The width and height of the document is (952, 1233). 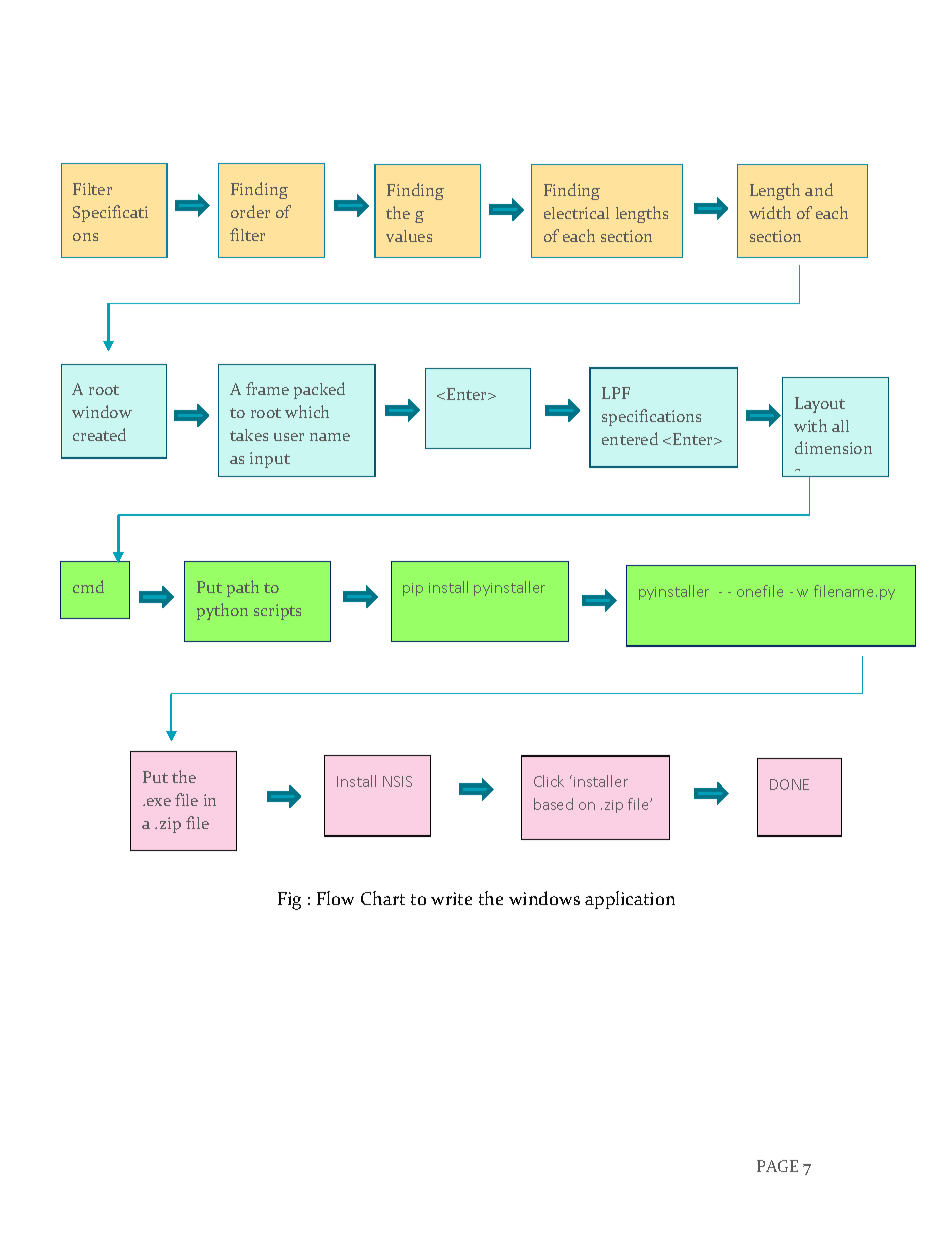 I want to click on pip, so click(x=413, y=589).
